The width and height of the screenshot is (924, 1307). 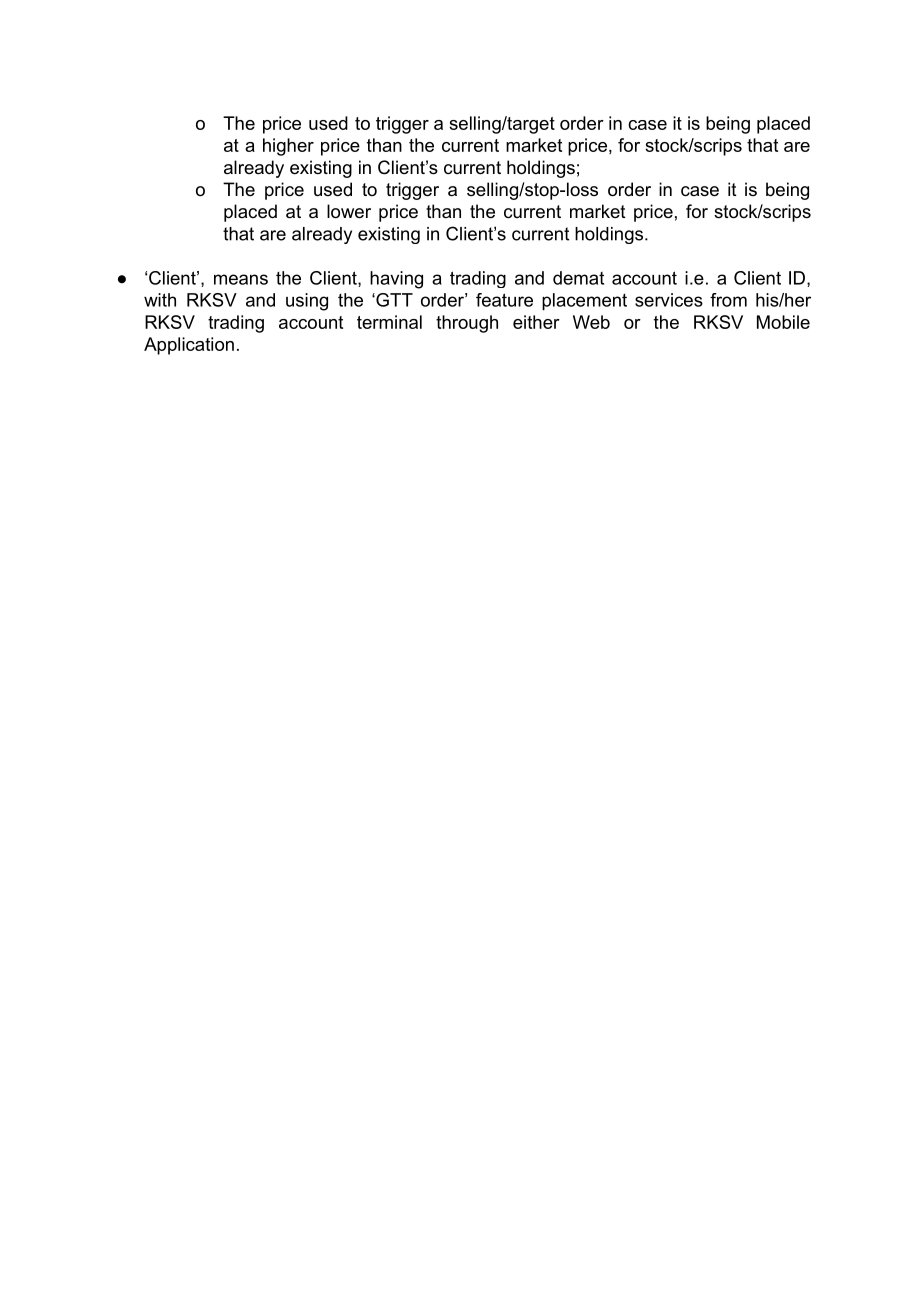 I want to click on from, so click(x=728, y=300).
